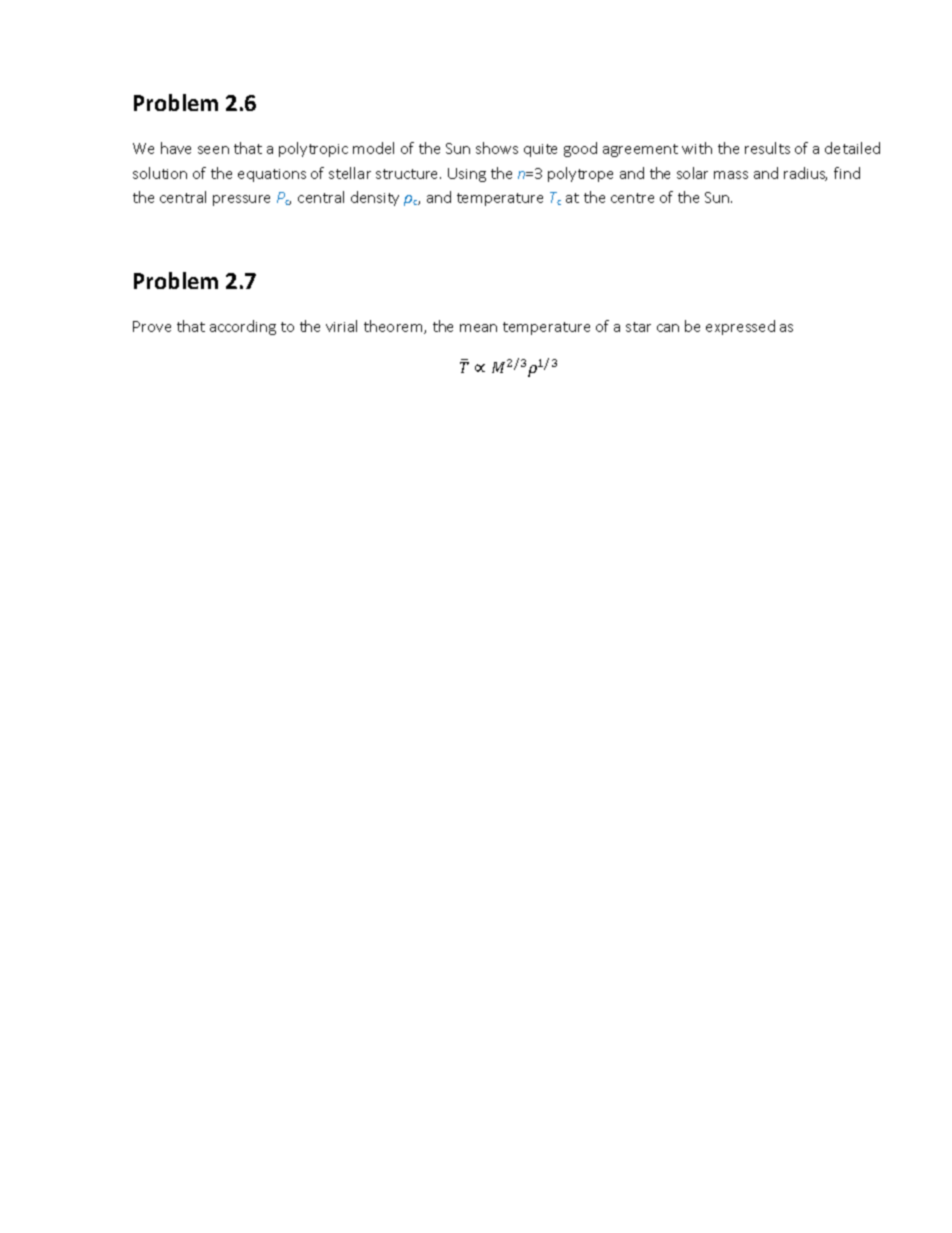  What do you see at coordinates (243, 327) in the screenshot?
I see `according` at bounding box center [243, 327].
